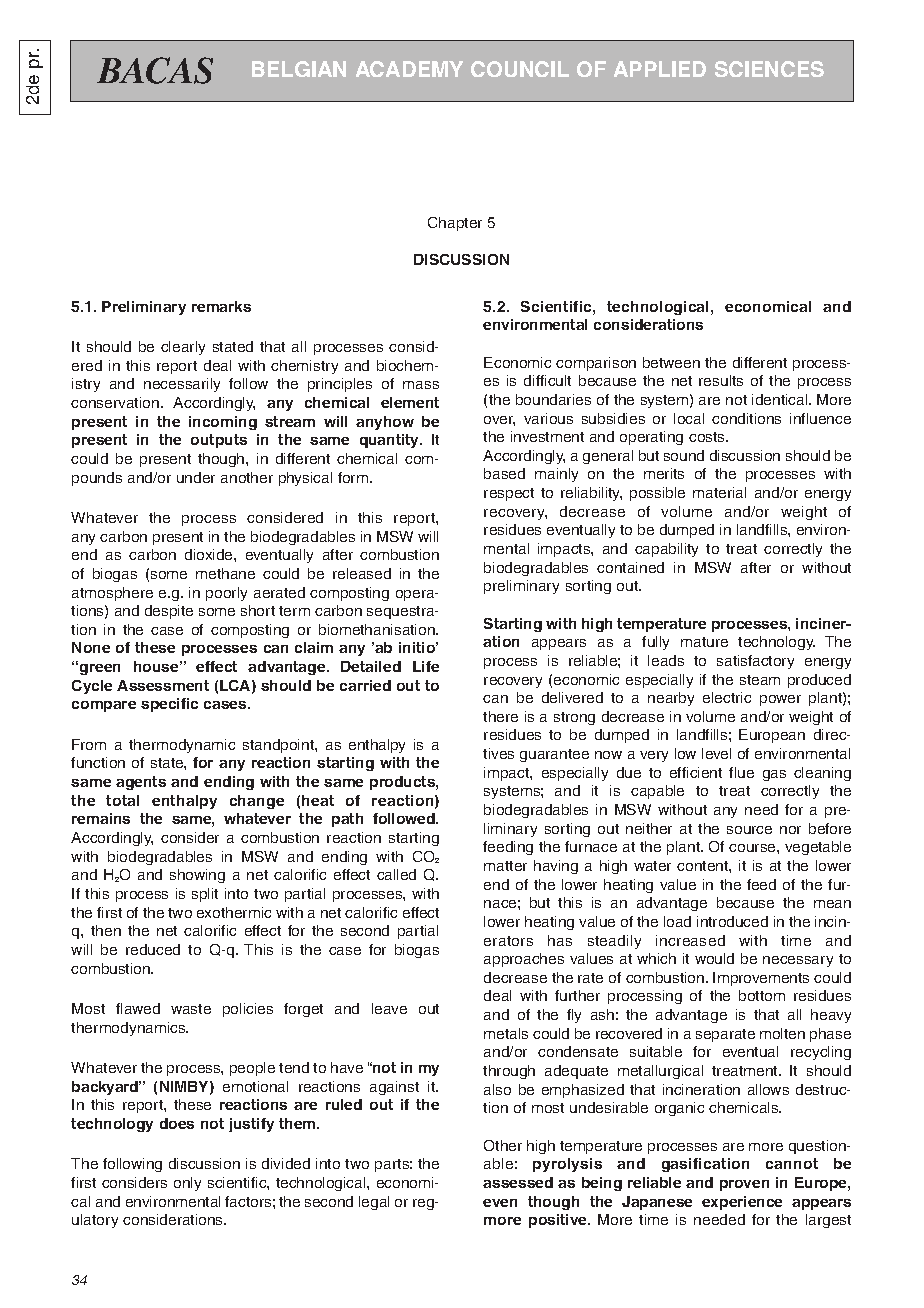 The height and width of the screenshot is (1308, 924). What do you see at coordinates (755, 662) in the screenshot?
I see `satisfactory` at bounding box center [755, 662].
